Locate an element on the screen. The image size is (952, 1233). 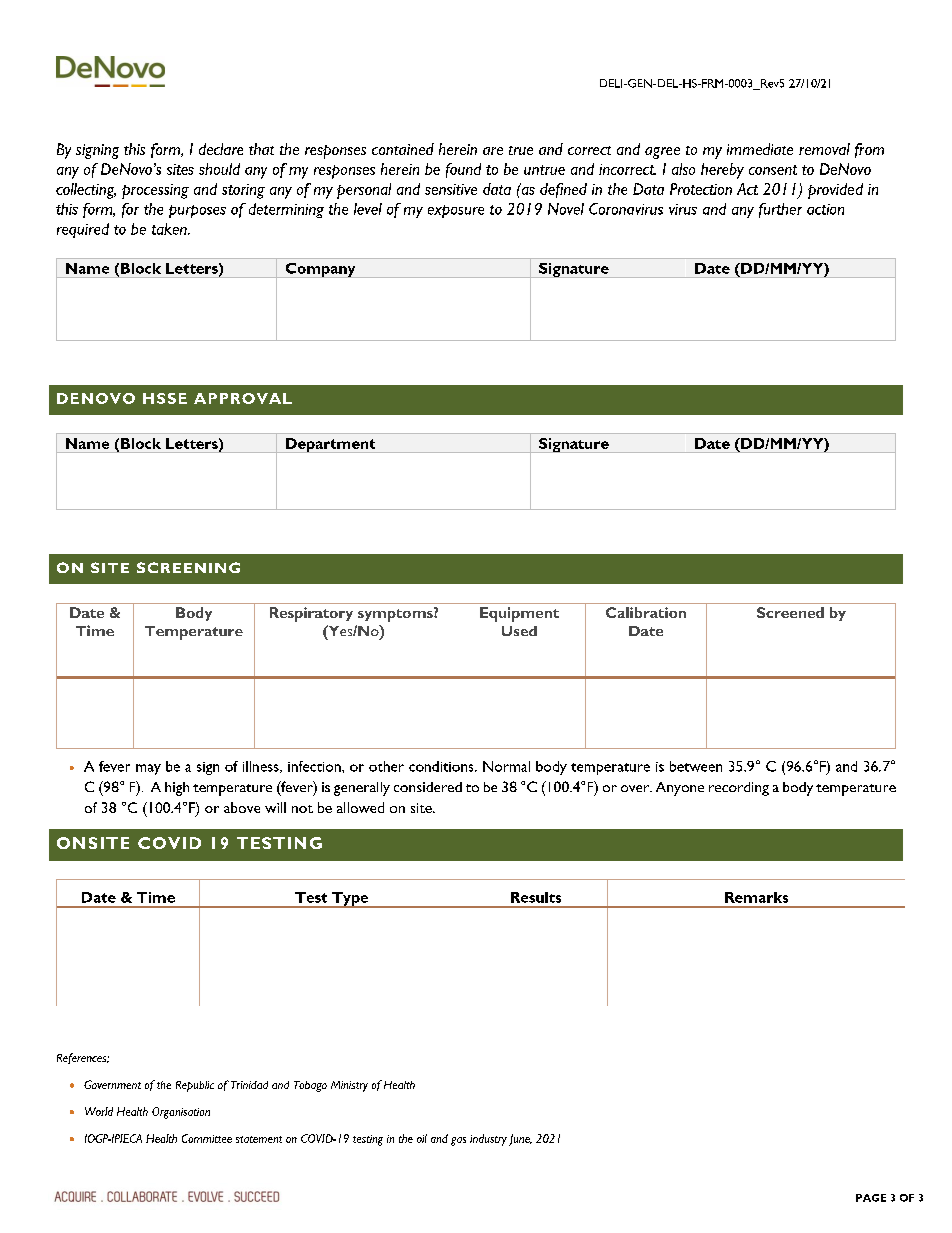
PAGE is located at coordinates (871, 1198).
